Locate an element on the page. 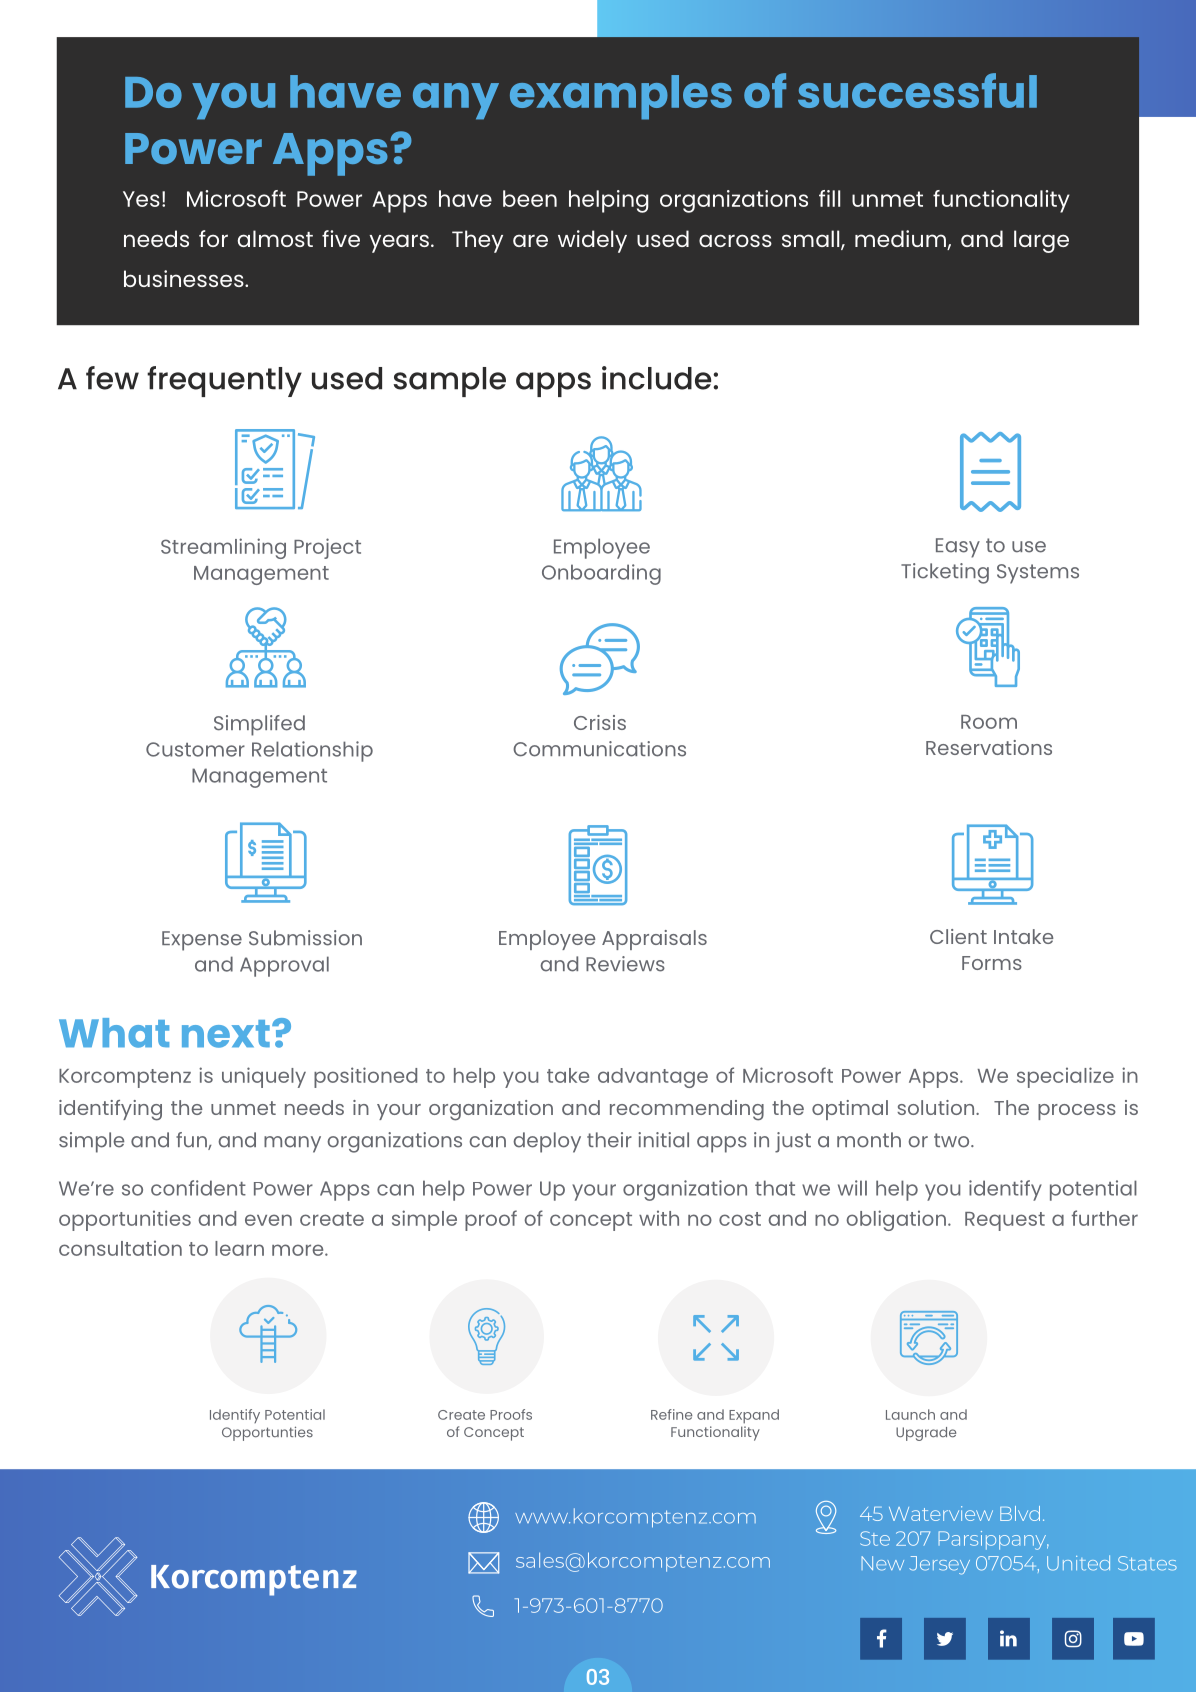 The image size is (1196, 1692). Customer is located at coordinates (195, 749).
